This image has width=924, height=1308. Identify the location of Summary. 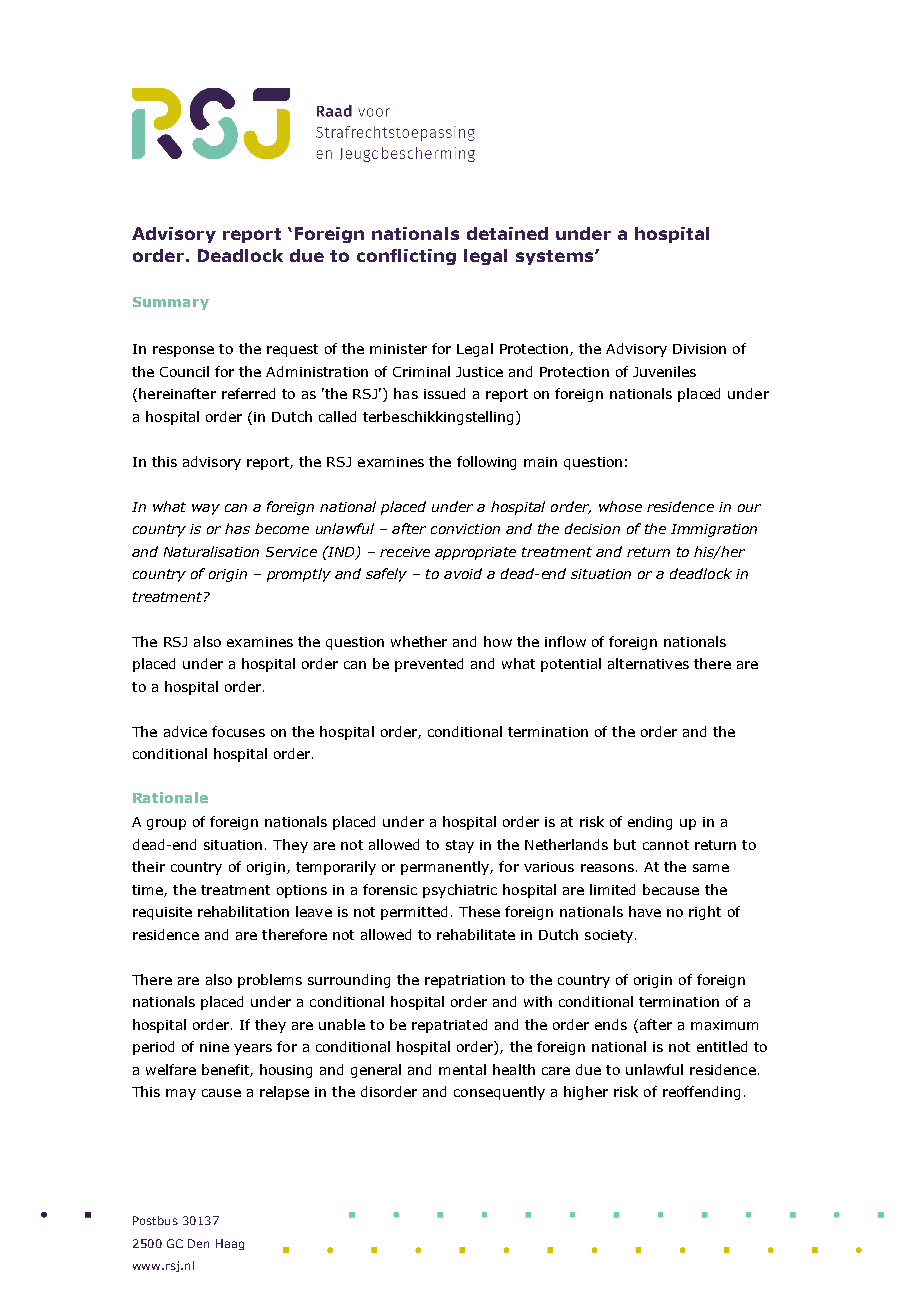
(171, 303).
